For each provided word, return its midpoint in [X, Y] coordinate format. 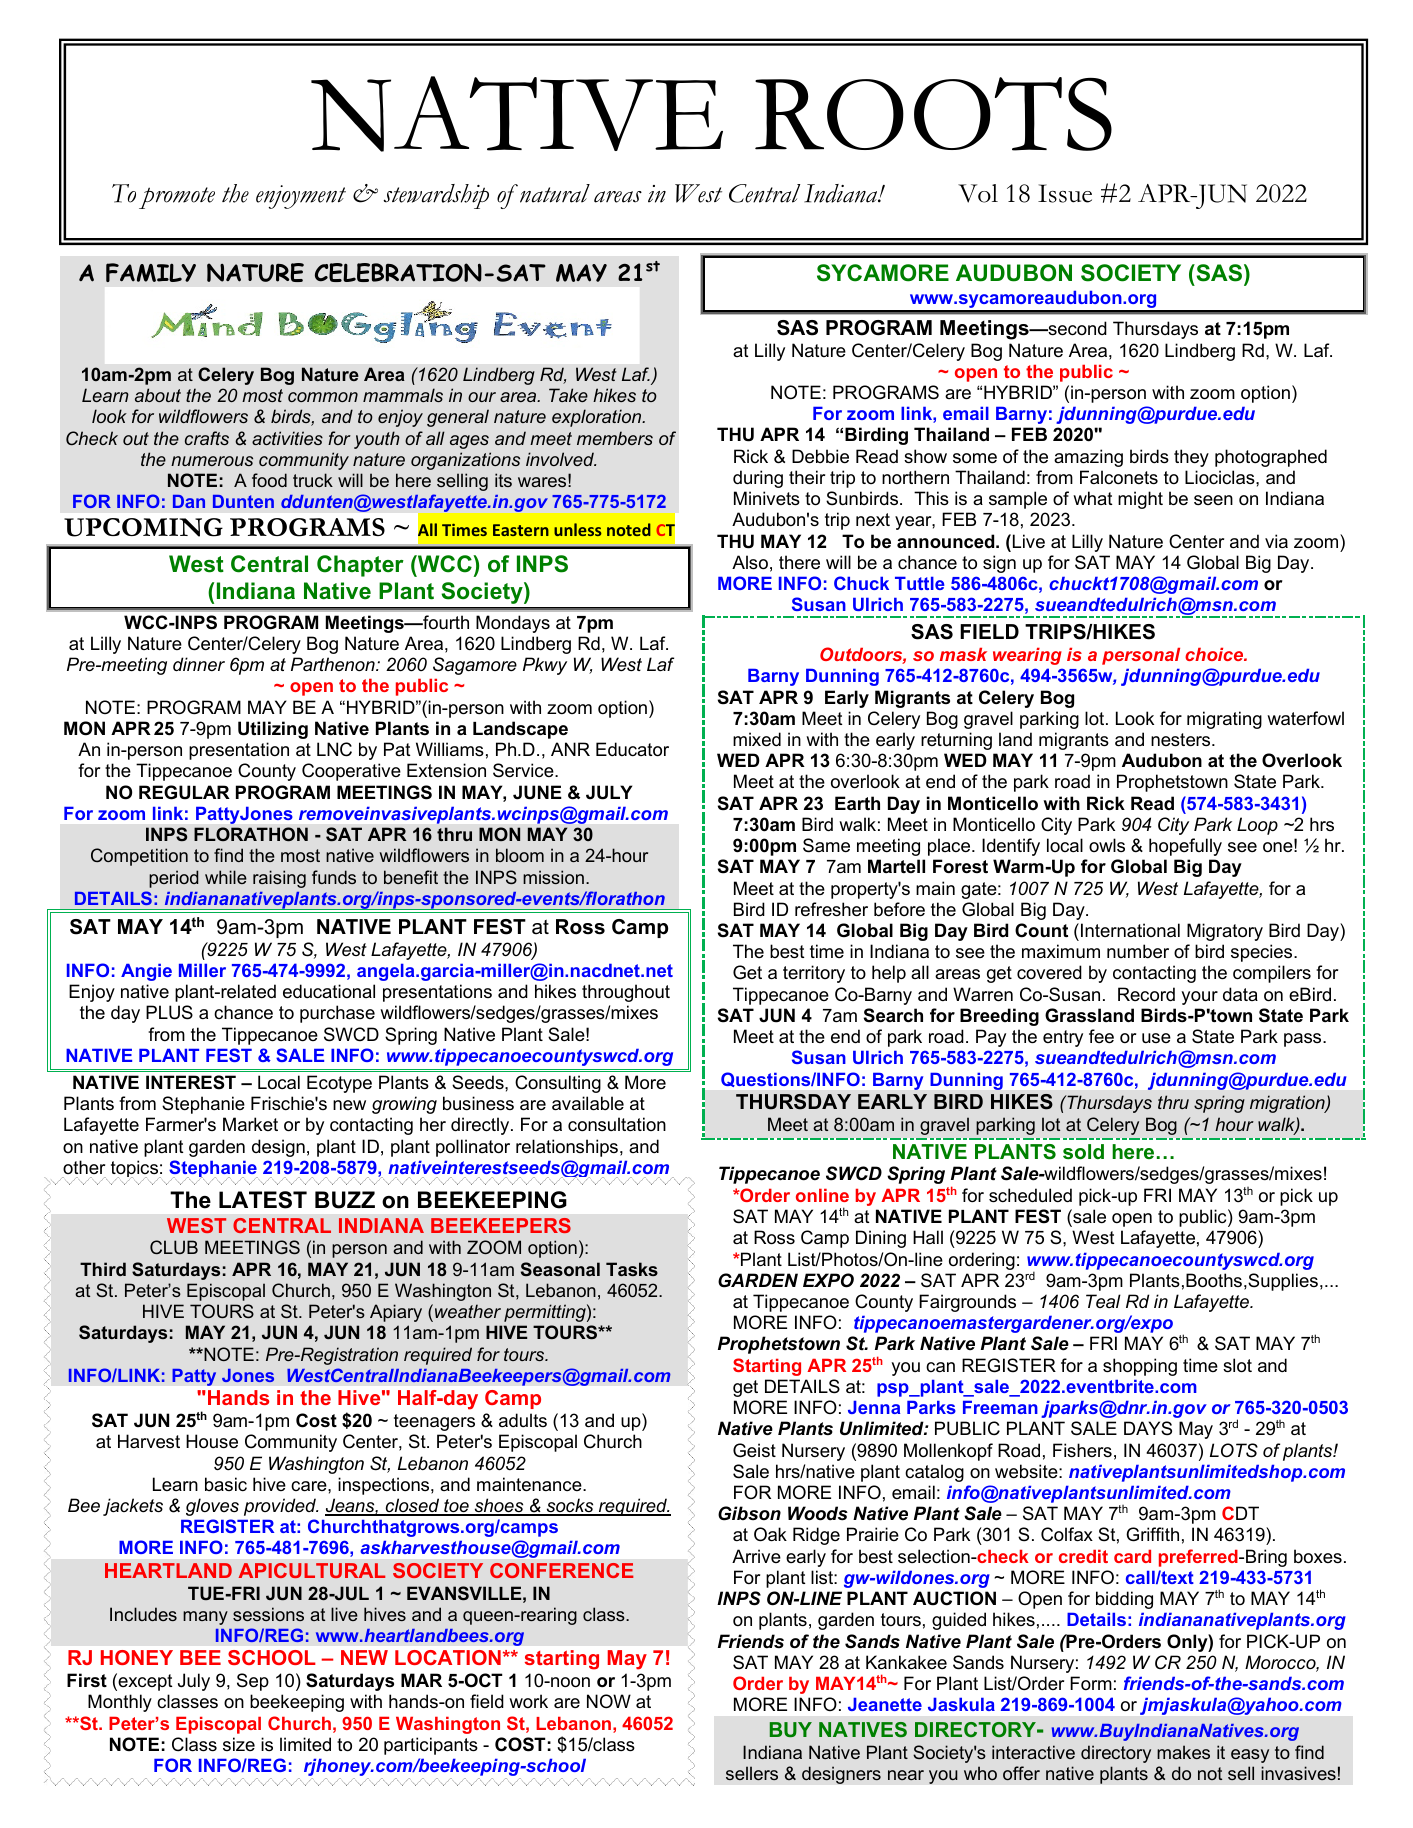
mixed [757, 739]
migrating [1224, 720]
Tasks [632, 1269]
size [239, 1744]
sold [1083, 1152]
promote [177, 198]
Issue [1065, 193]
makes [1183, 1752]
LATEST [263, 1200]
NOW [609, 1701]
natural [555, 193]
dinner [199, 664]
